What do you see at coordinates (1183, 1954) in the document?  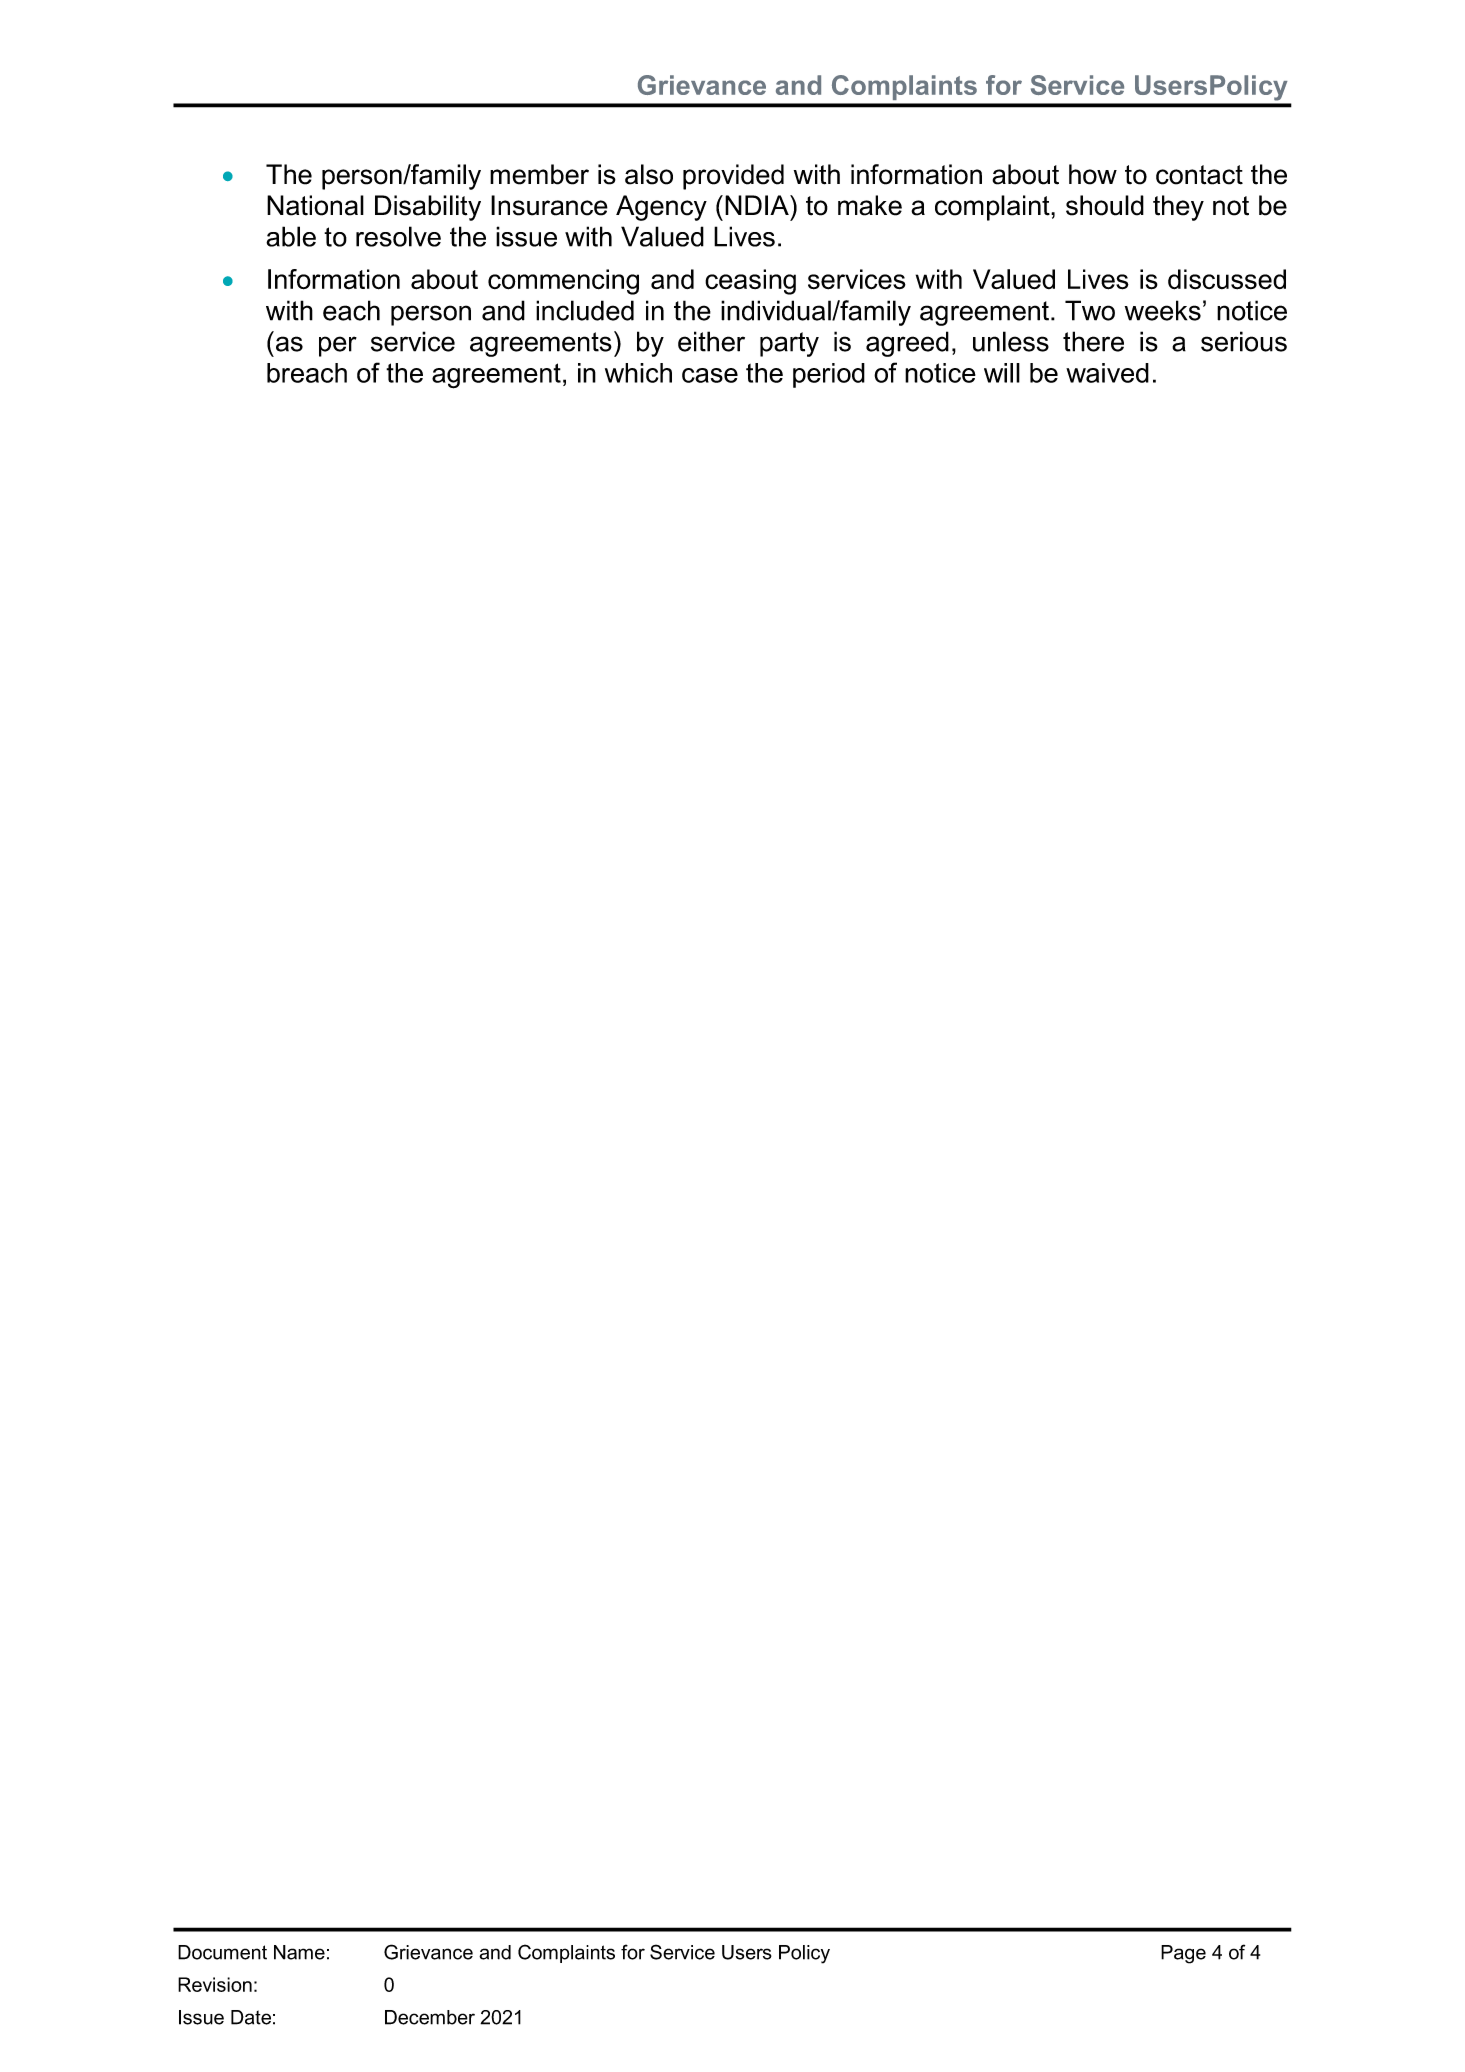 I see `Page` at bounding box center [1183, 1954].
